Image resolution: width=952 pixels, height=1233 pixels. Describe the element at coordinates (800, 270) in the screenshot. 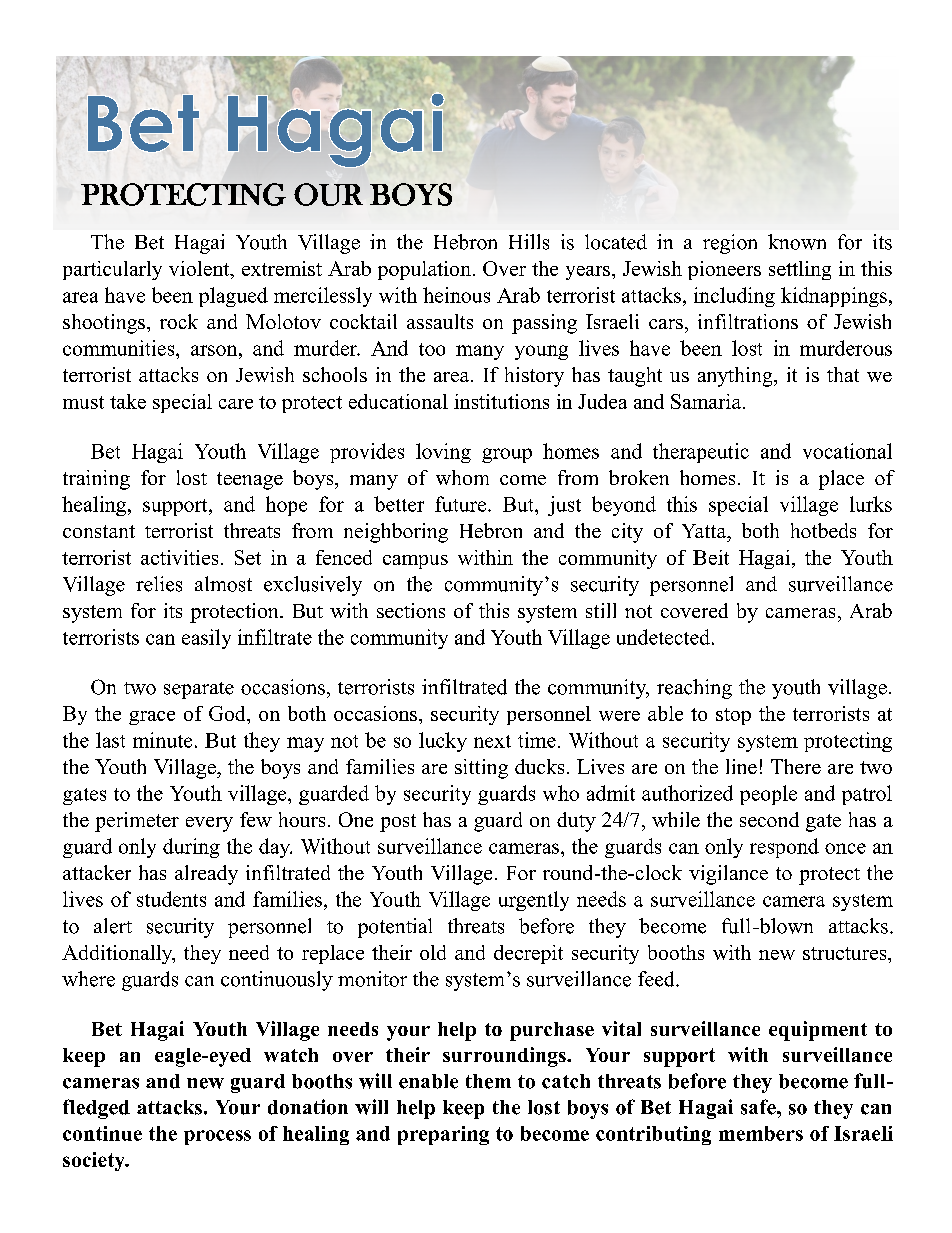

I see `settling` at that location.
